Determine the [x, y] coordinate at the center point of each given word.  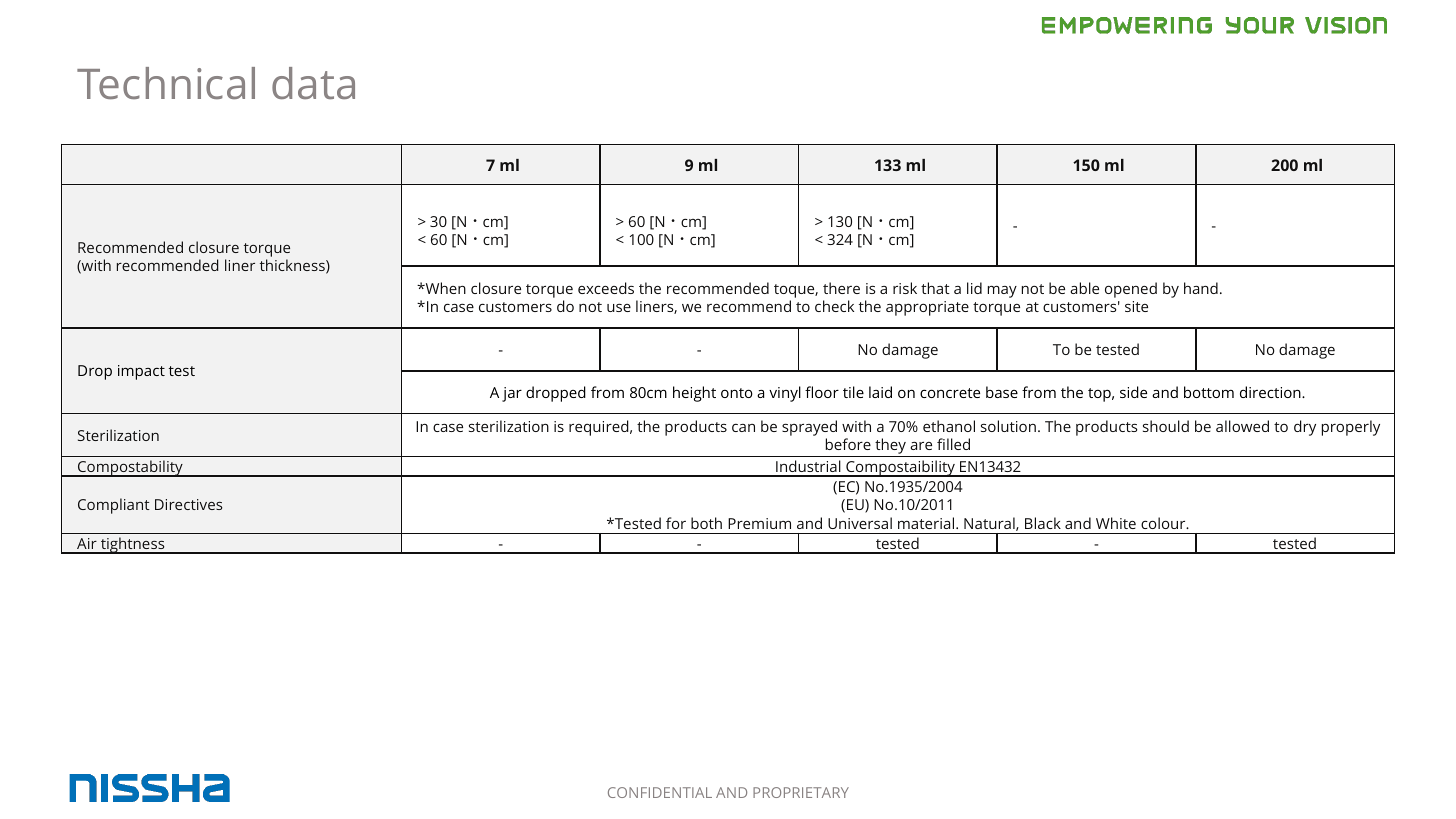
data [313, 83]
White [1116, 523]
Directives [188, 504]
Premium [759, 523]
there [841, 288]
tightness [133, 545]
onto [737, 393]
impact [141, 372]
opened [1131, 290]
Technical [166, 83]
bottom [1209, 392]
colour [1164, 523]
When [444, 288]
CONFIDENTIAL [660, 792]
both [706, 523]
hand [1201, 288]
